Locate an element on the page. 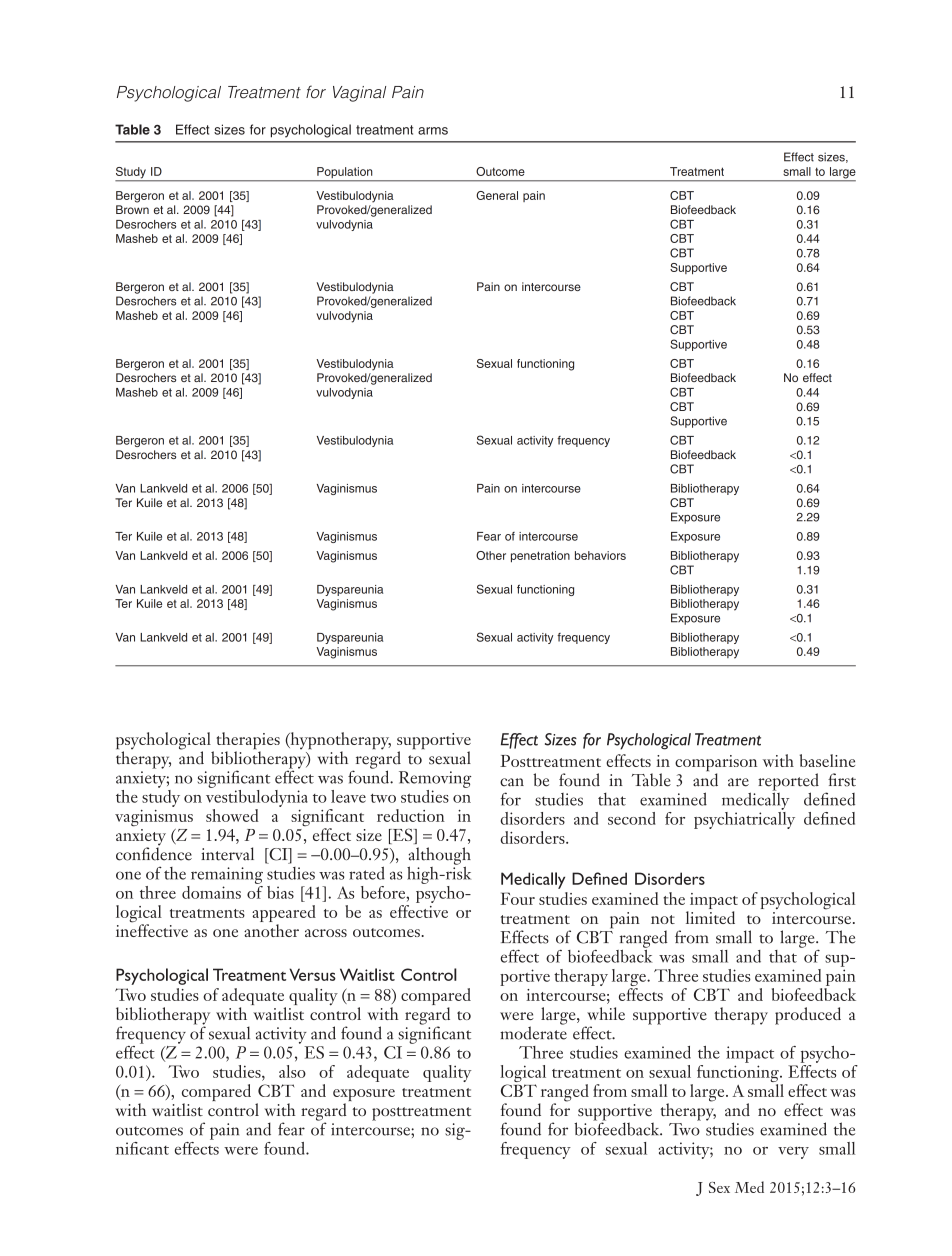 The image size is (952, 1256). Removing is located at coordinates (435, 779).
